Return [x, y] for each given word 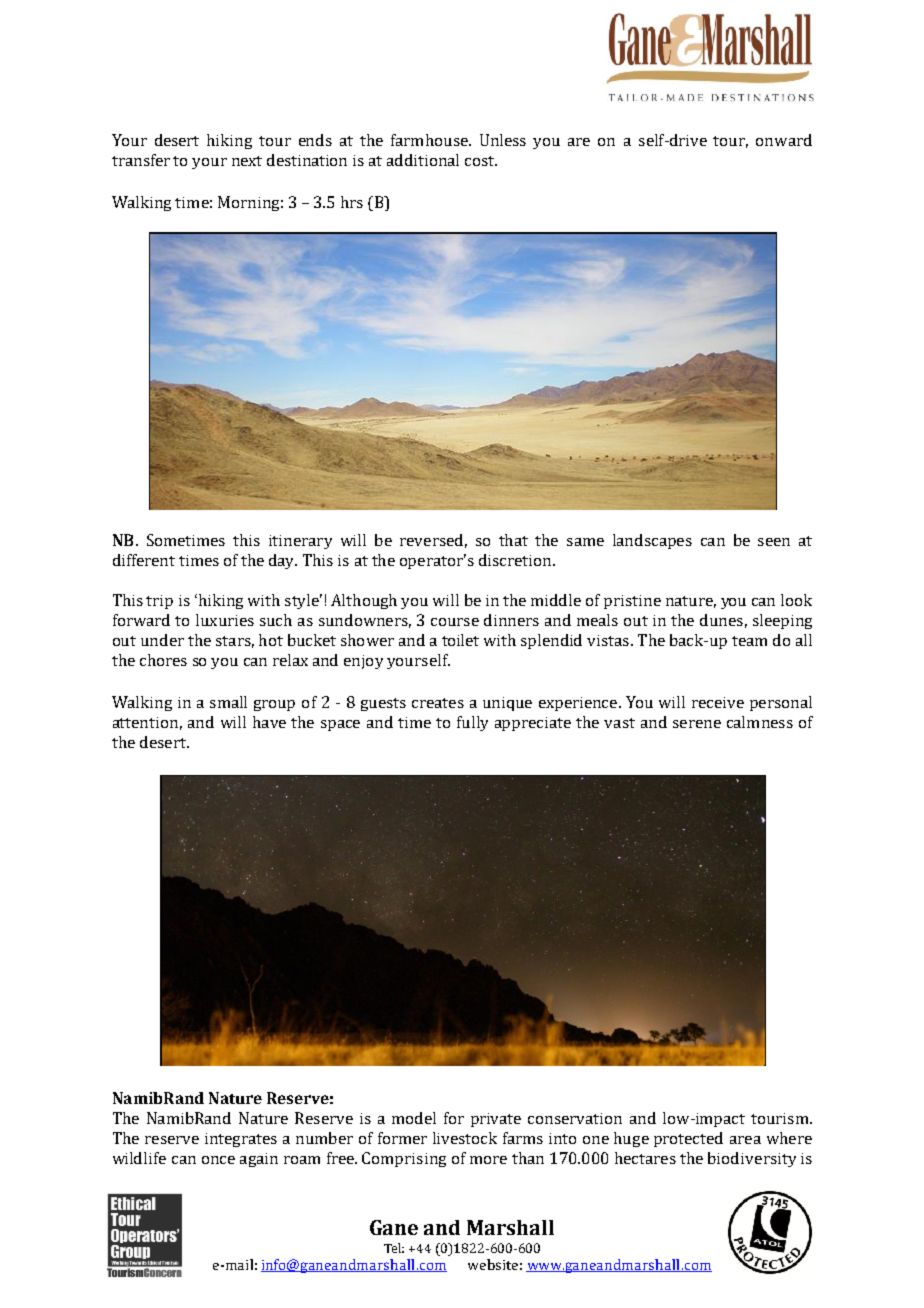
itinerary [300, 542]
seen [774, 542]
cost [480, 161]
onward [784, 140]
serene [697, 724]
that [513, 540]
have [269, 722]
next [247, 161]
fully [472, 723]
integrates [241, 1140]
